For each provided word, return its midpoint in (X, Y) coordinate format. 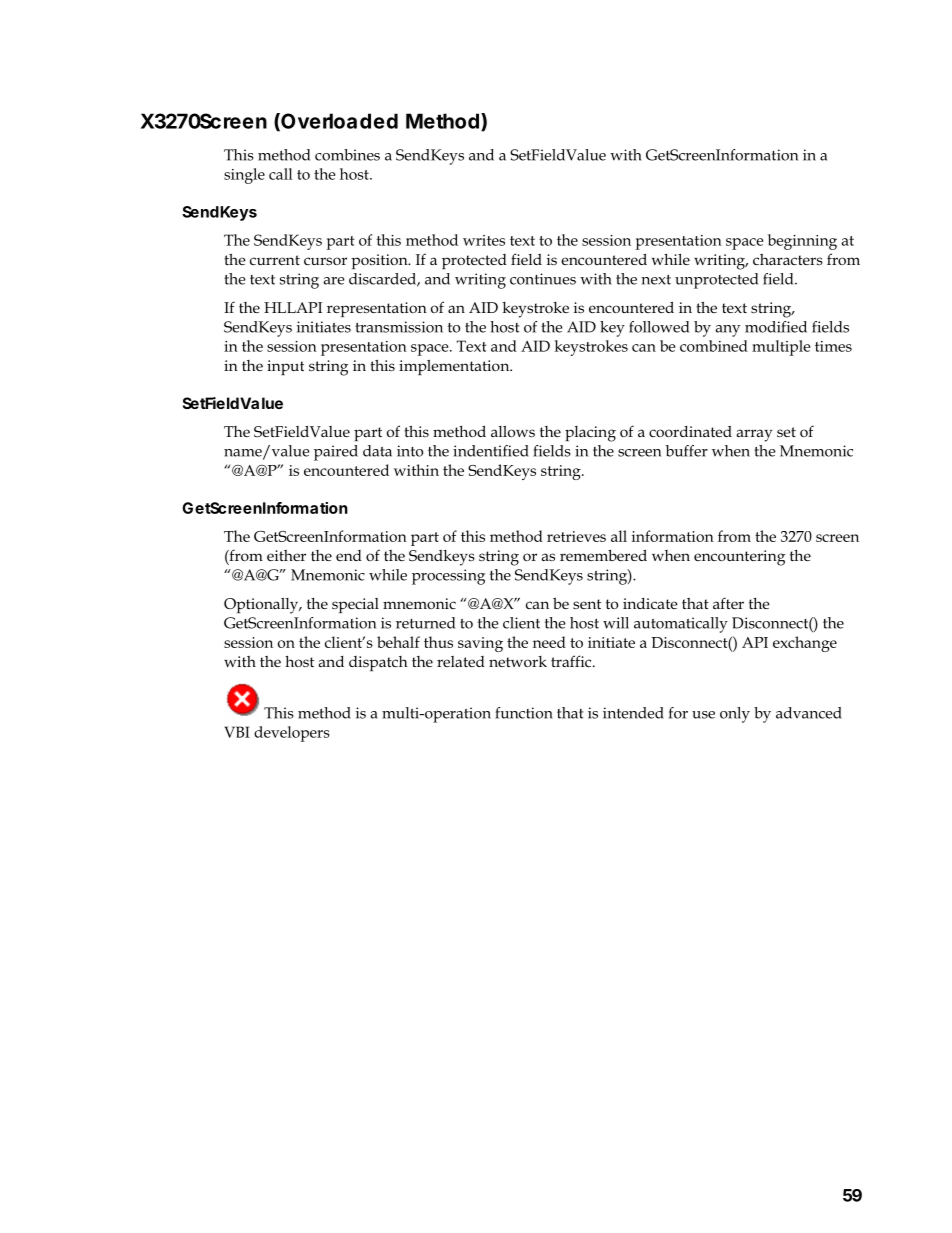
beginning (802, 242)
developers (292, 734)
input (285, 367)
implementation (455, 367)
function (524, 713)
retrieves (576, 536)
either (286, 555)
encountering (739, 558)
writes (484, 240)
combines (347, 155)
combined (714, 346)
